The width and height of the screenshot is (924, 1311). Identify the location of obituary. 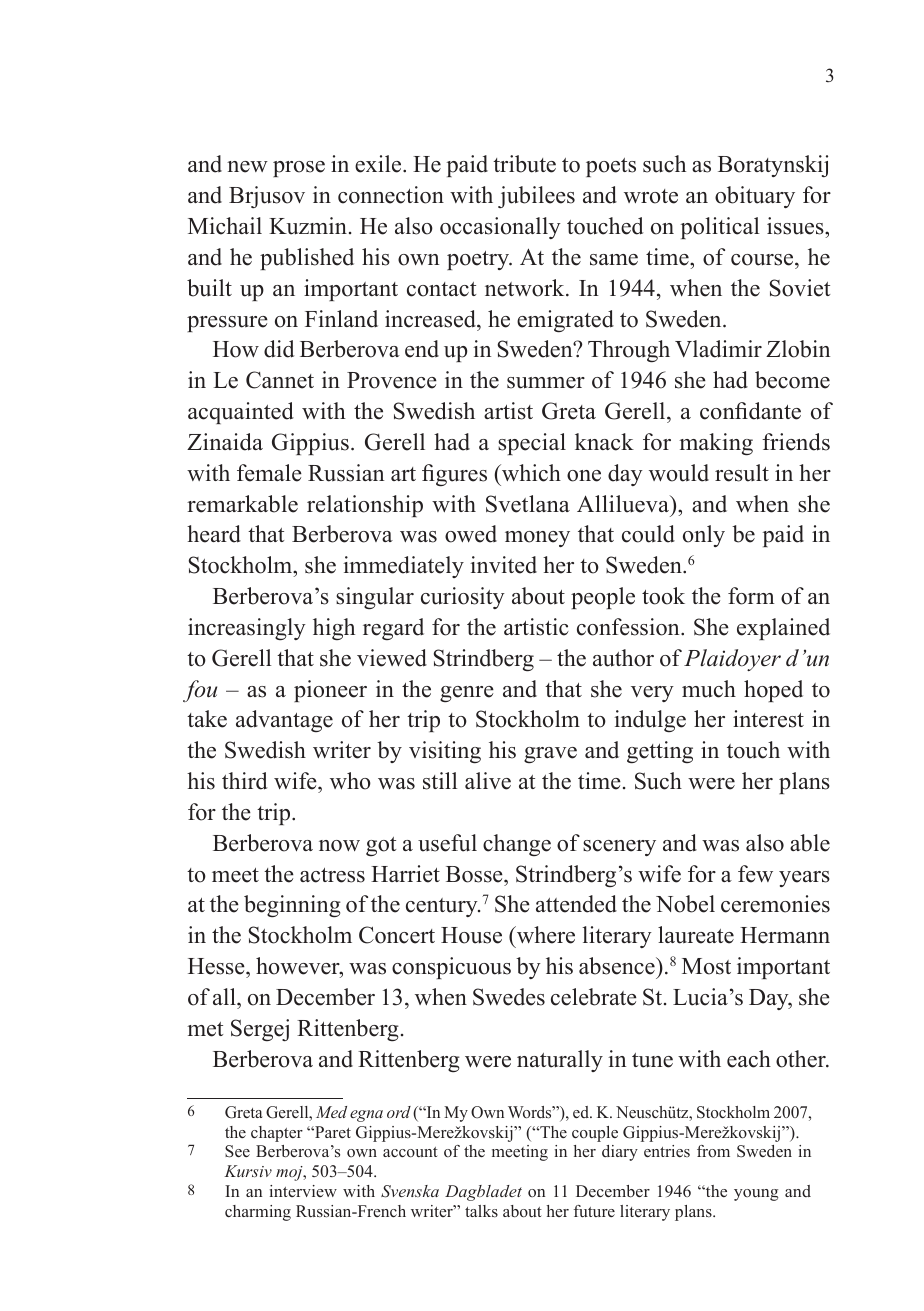
(755, 197).
